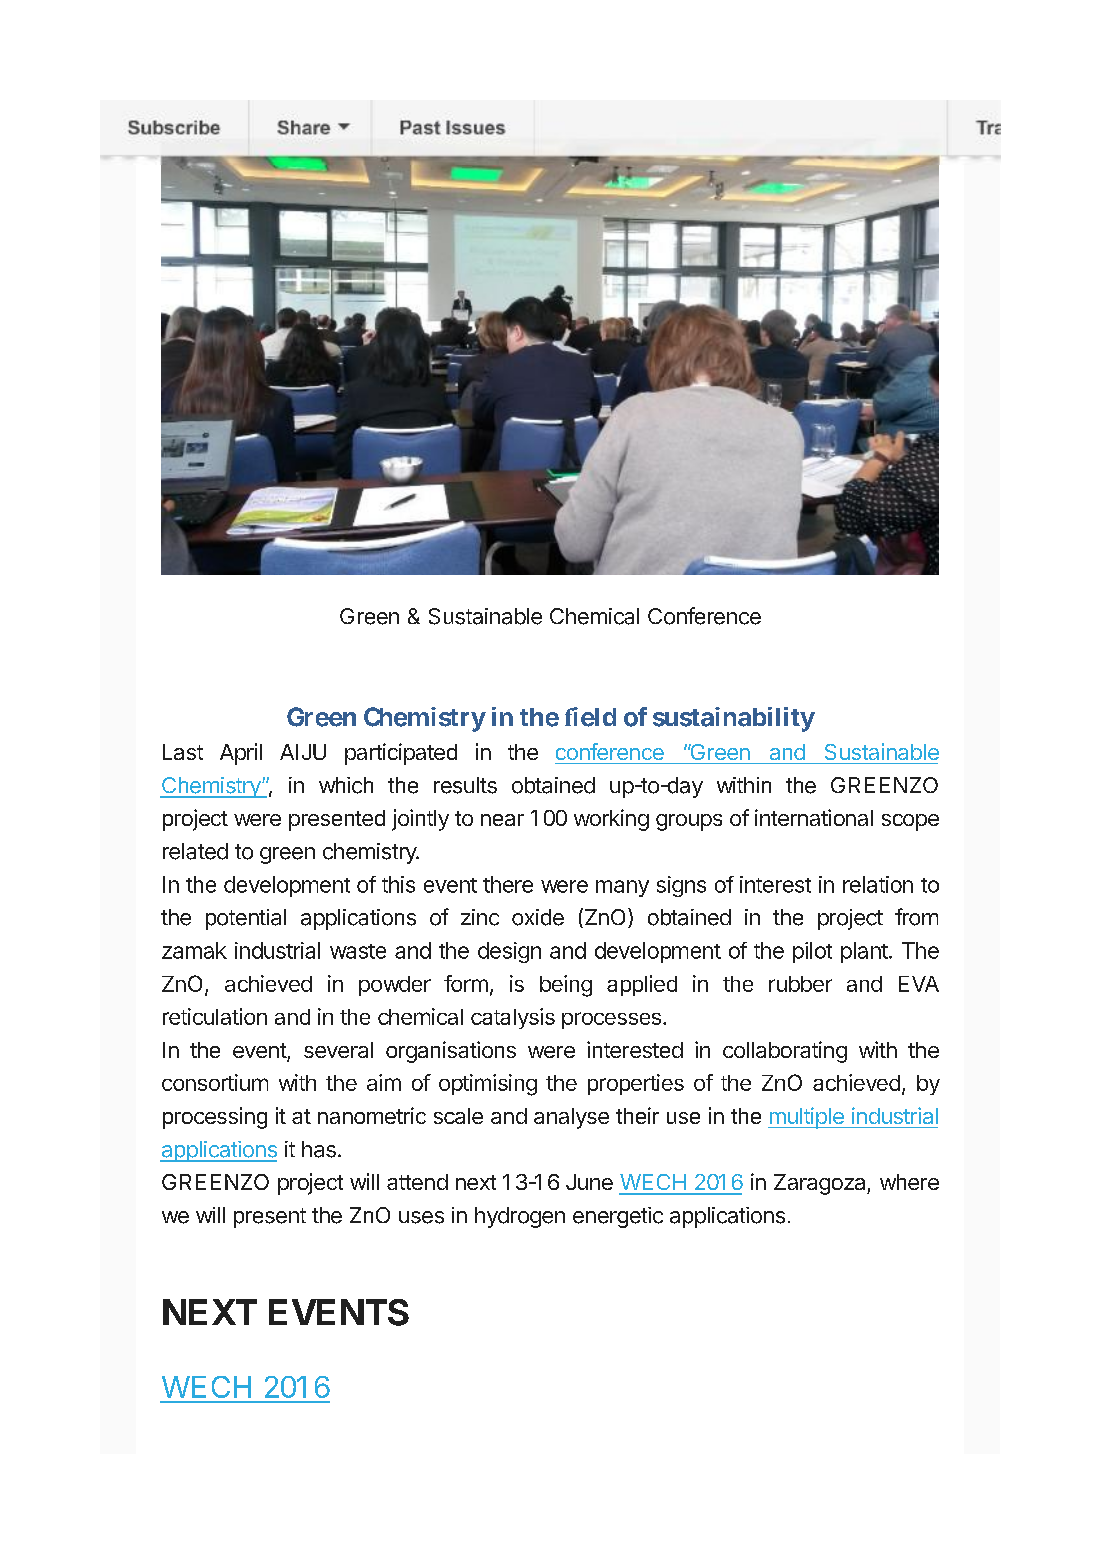  Describe the element at coordinates (401, 754) in the screenshot. I see `participated` at that location.
